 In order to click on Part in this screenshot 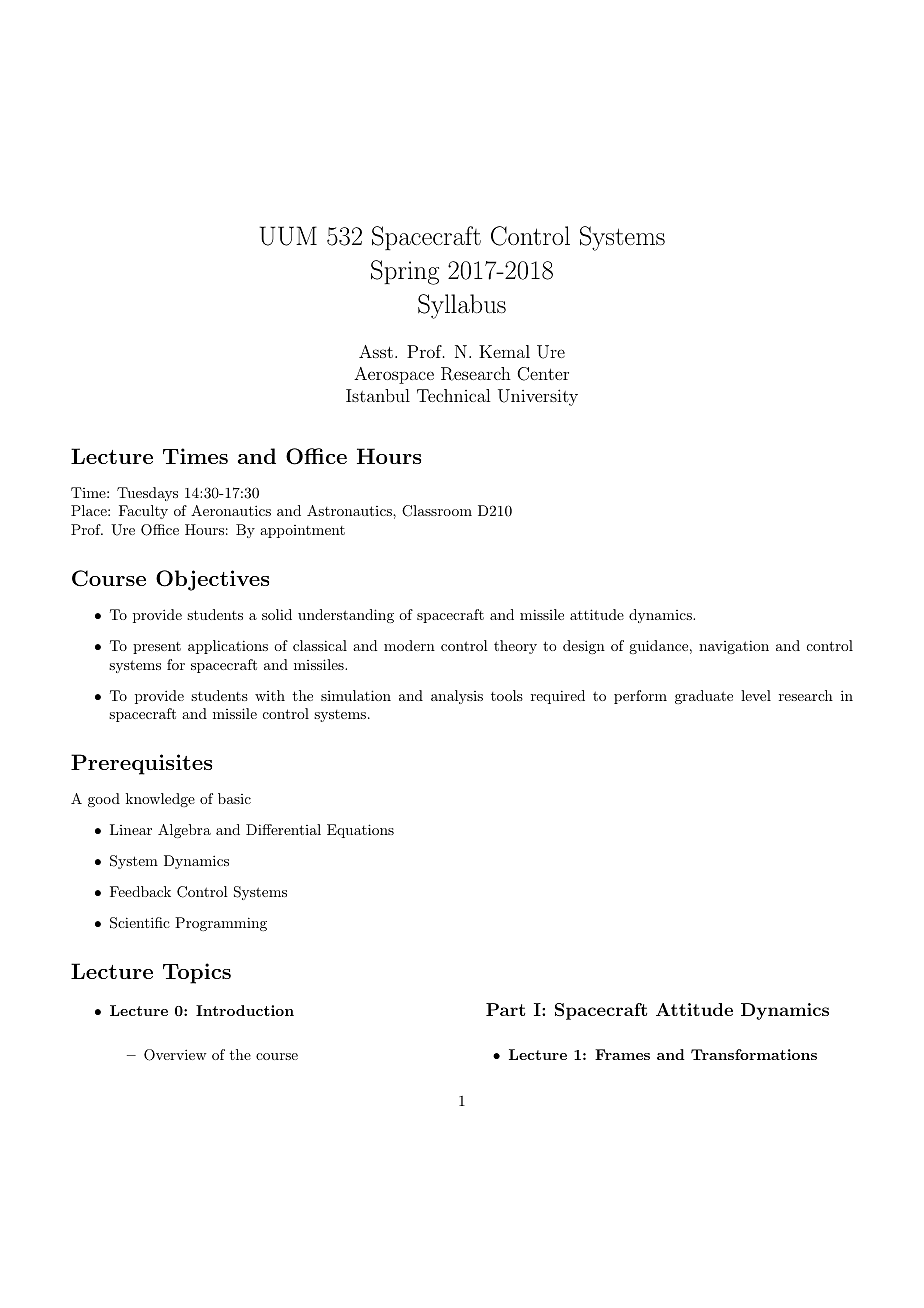, I will do `click(505, 1009)`.
